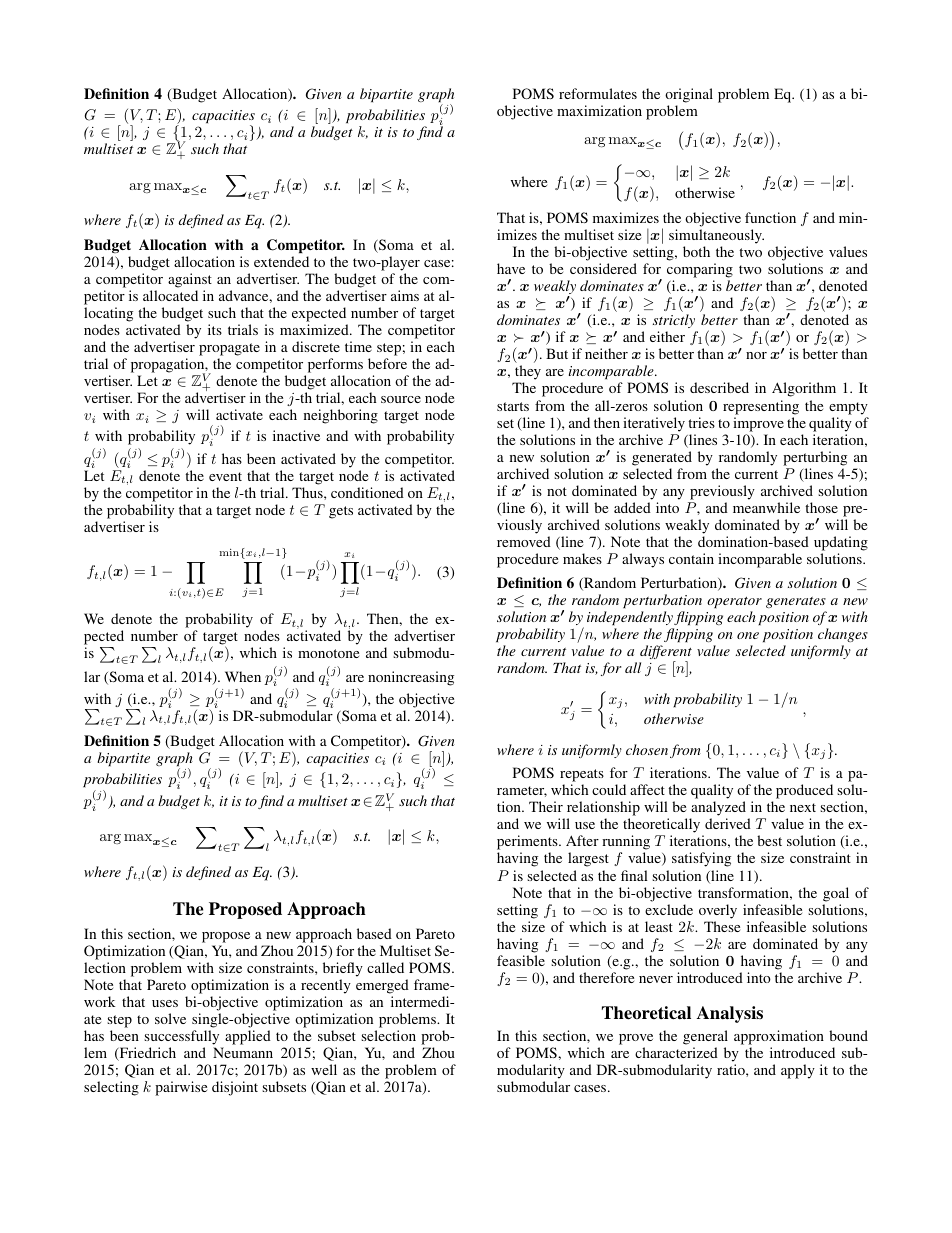 This page has height=1233, width=952. I want to click on extended, so click(281, 261).
